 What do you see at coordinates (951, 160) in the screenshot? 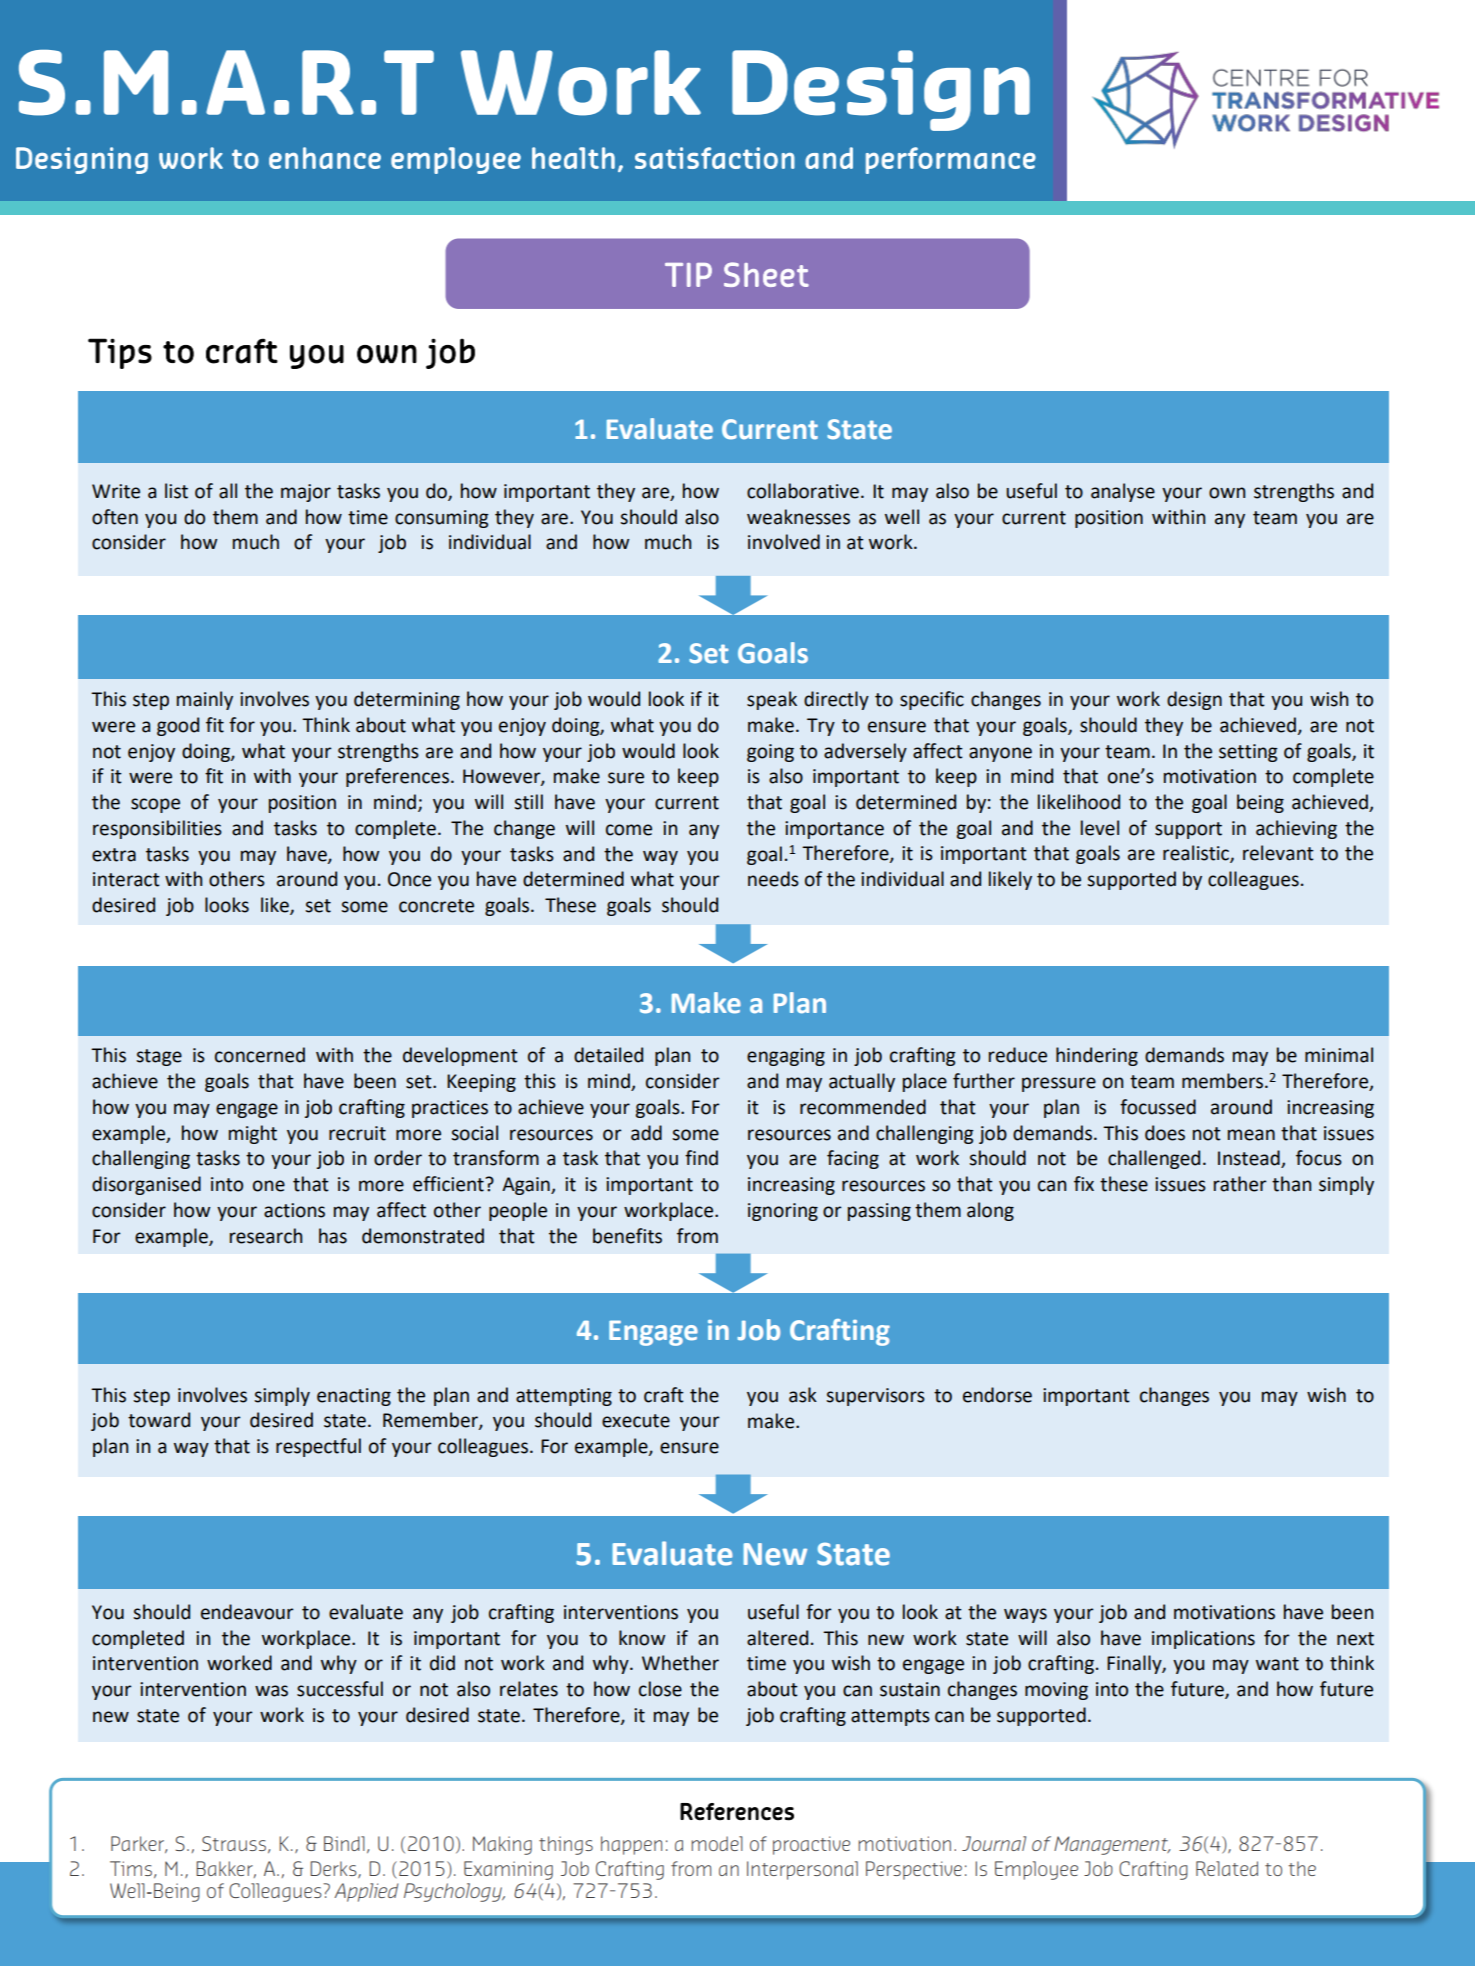
I see `performance` at bounding box center [951, 160].
